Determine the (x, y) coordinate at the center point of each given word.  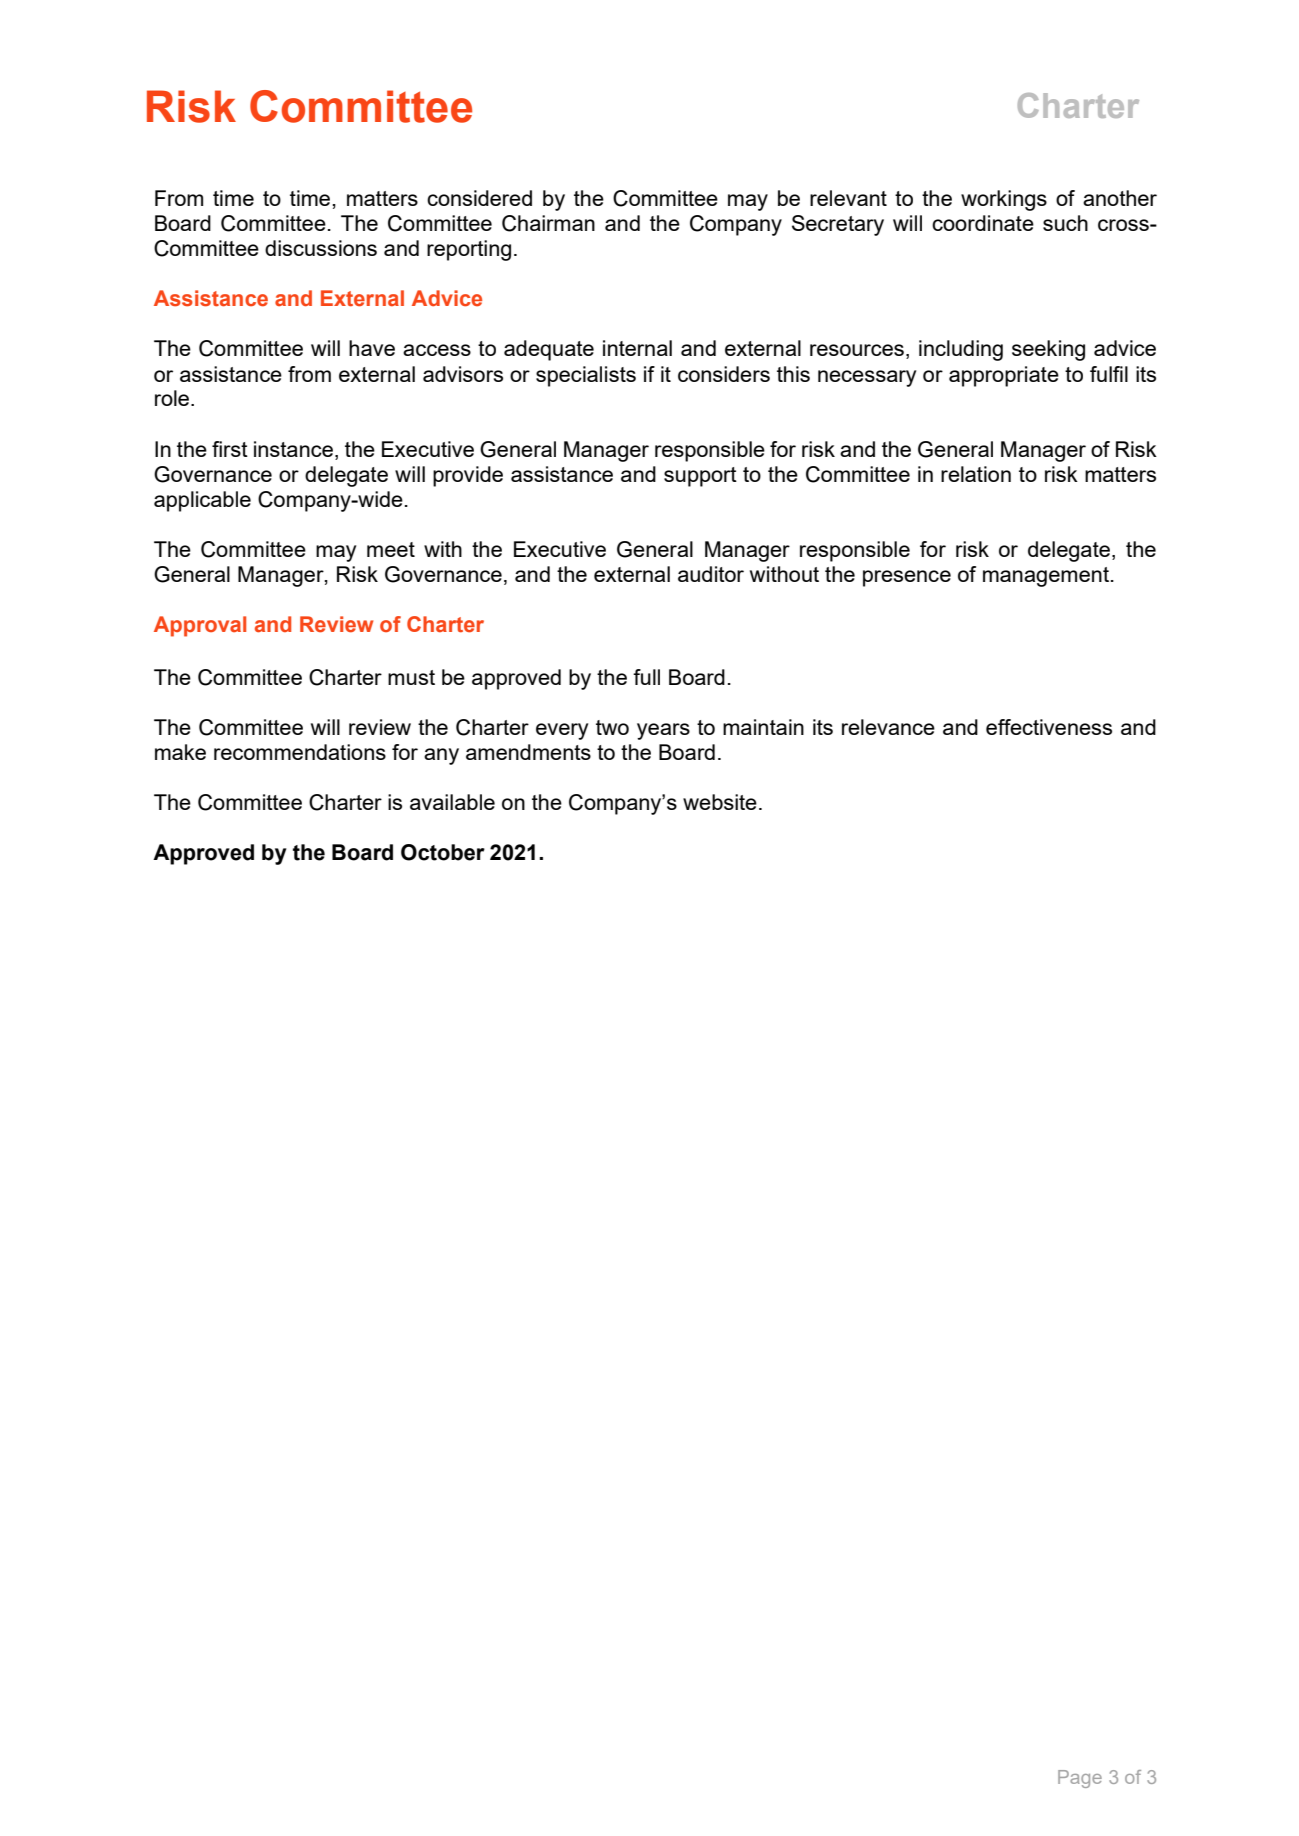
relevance (888, 727)
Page (1080, 1779)
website (720, 802)
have (372, 348)
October (443, 852)
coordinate (983, 223)
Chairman (548, 223)
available (452, 802)
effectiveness (1049, 727)
